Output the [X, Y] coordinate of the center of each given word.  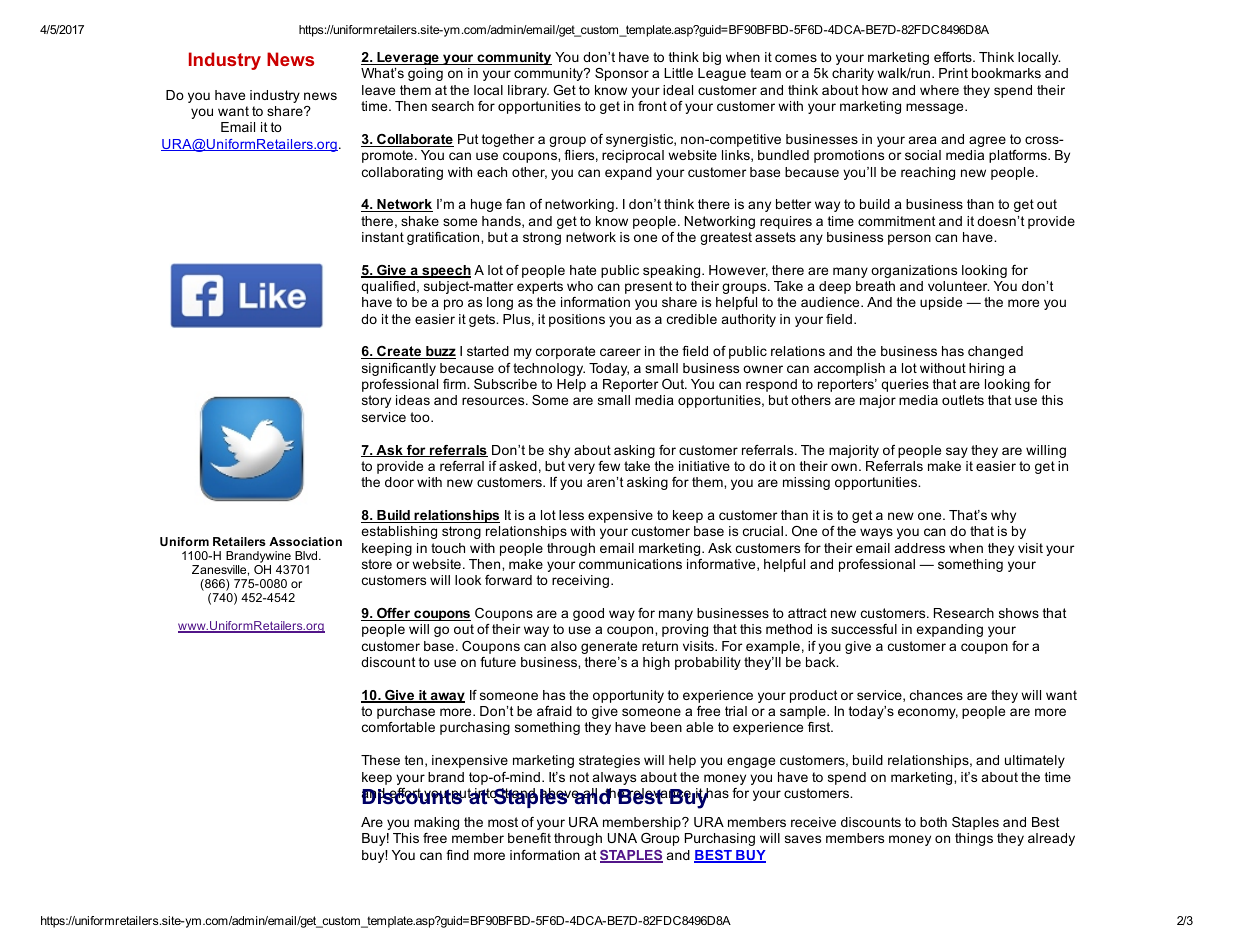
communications [630, 564]
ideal [678, 90]
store [377, 564]
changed [995, 352]
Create [399, 352]
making [436, 823]
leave [378, 90]
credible [692, 319]
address [920, 548]
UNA [622, 838]
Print [953, 73]
